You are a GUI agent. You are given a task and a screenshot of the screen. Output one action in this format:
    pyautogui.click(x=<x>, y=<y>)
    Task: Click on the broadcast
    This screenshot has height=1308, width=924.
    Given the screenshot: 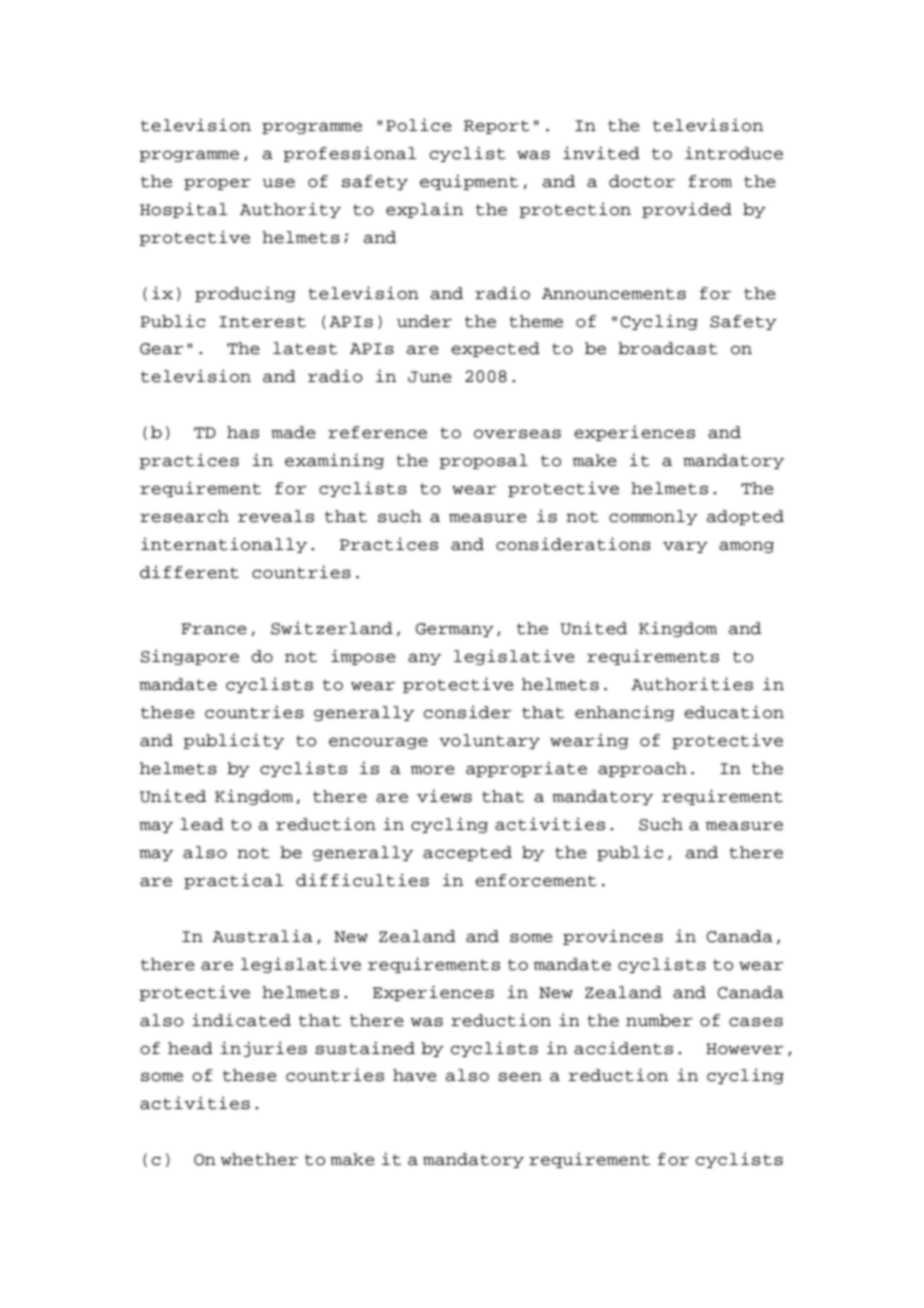 What is the action you would take?
    pyautogui.click(x=668, y=348)
